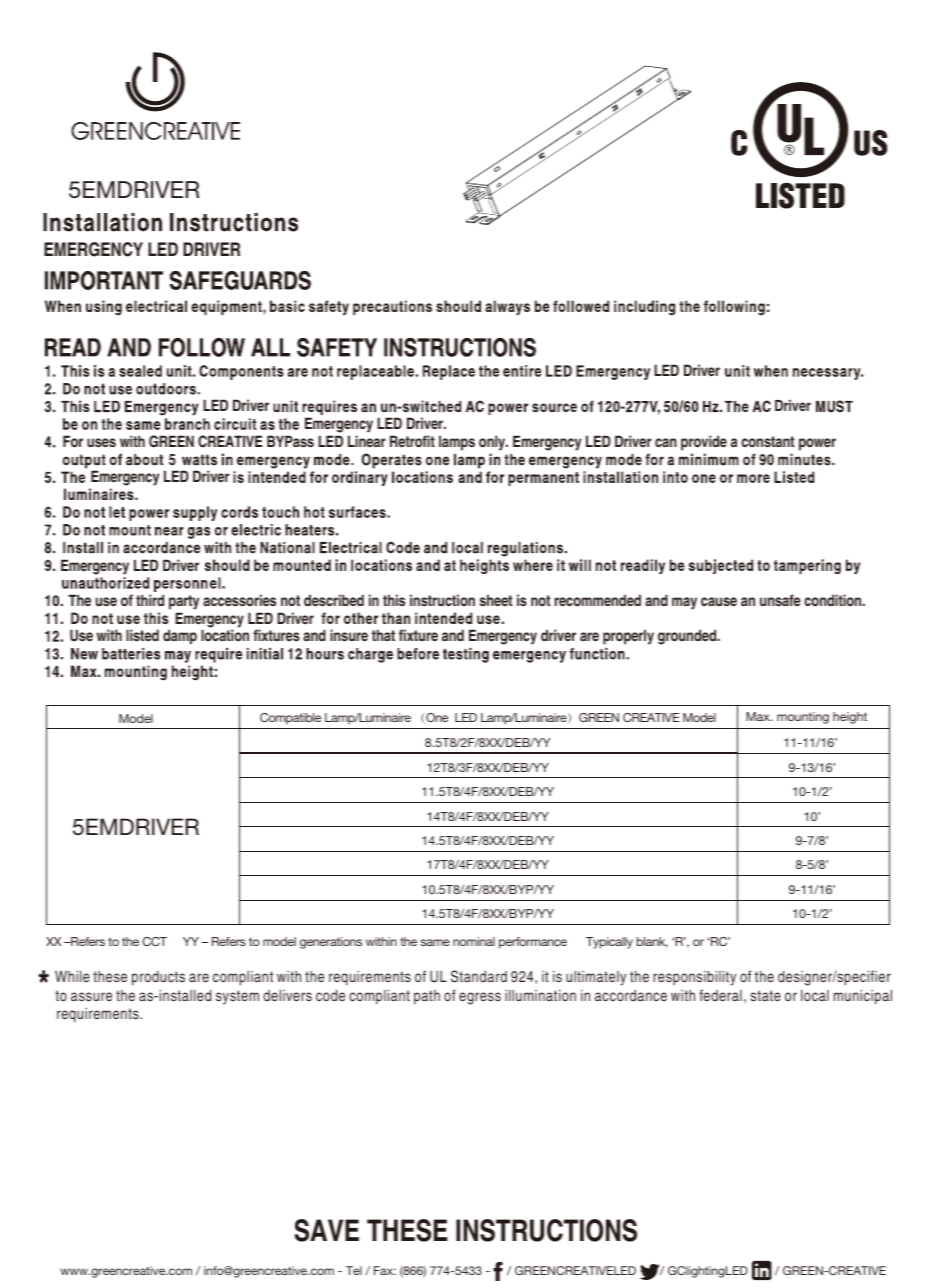 This document has height=1288, width=932. I want to click on nominal, so click(474, 941).
